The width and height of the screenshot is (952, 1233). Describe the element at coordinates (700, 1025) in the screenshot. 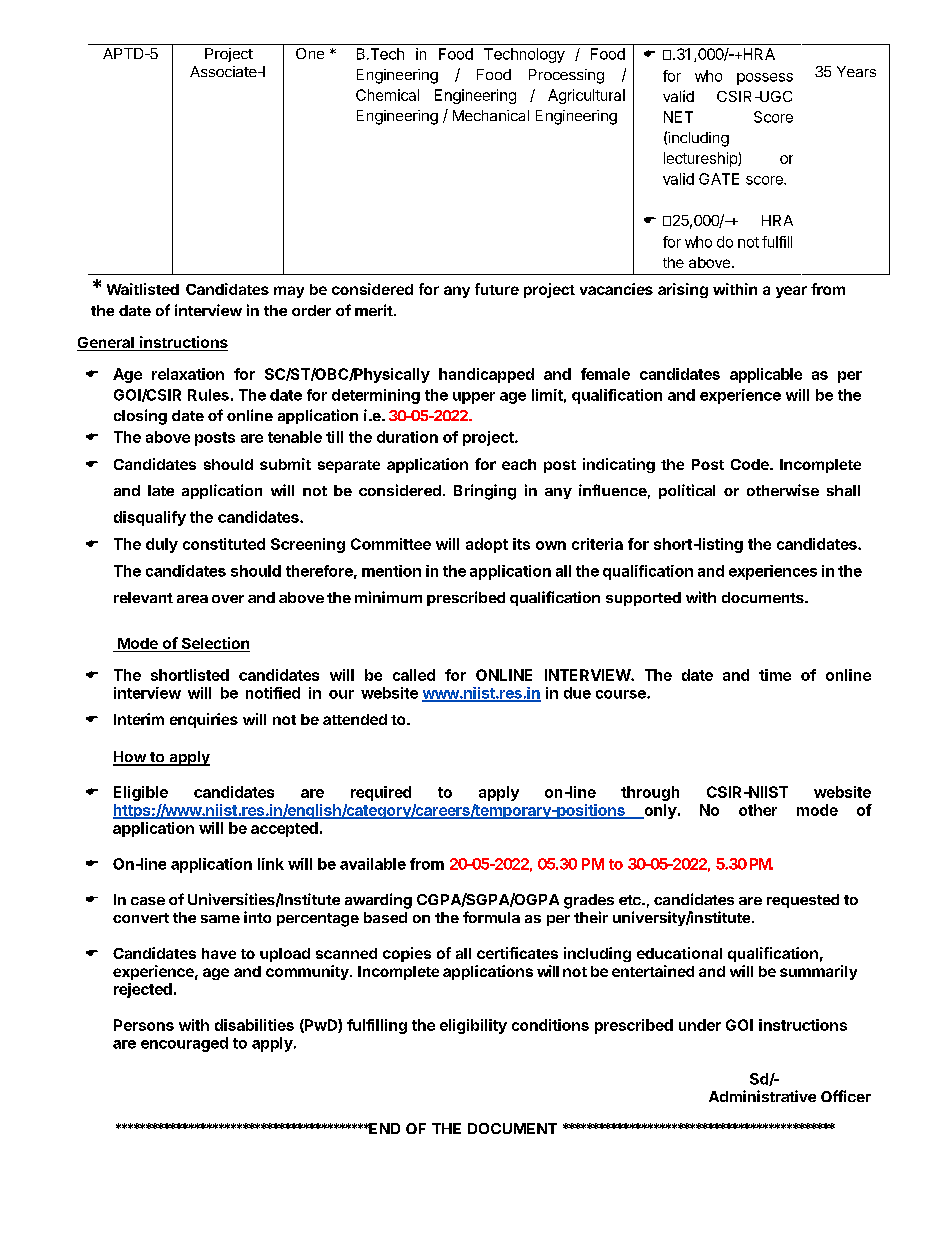

I see `under` at that location.
